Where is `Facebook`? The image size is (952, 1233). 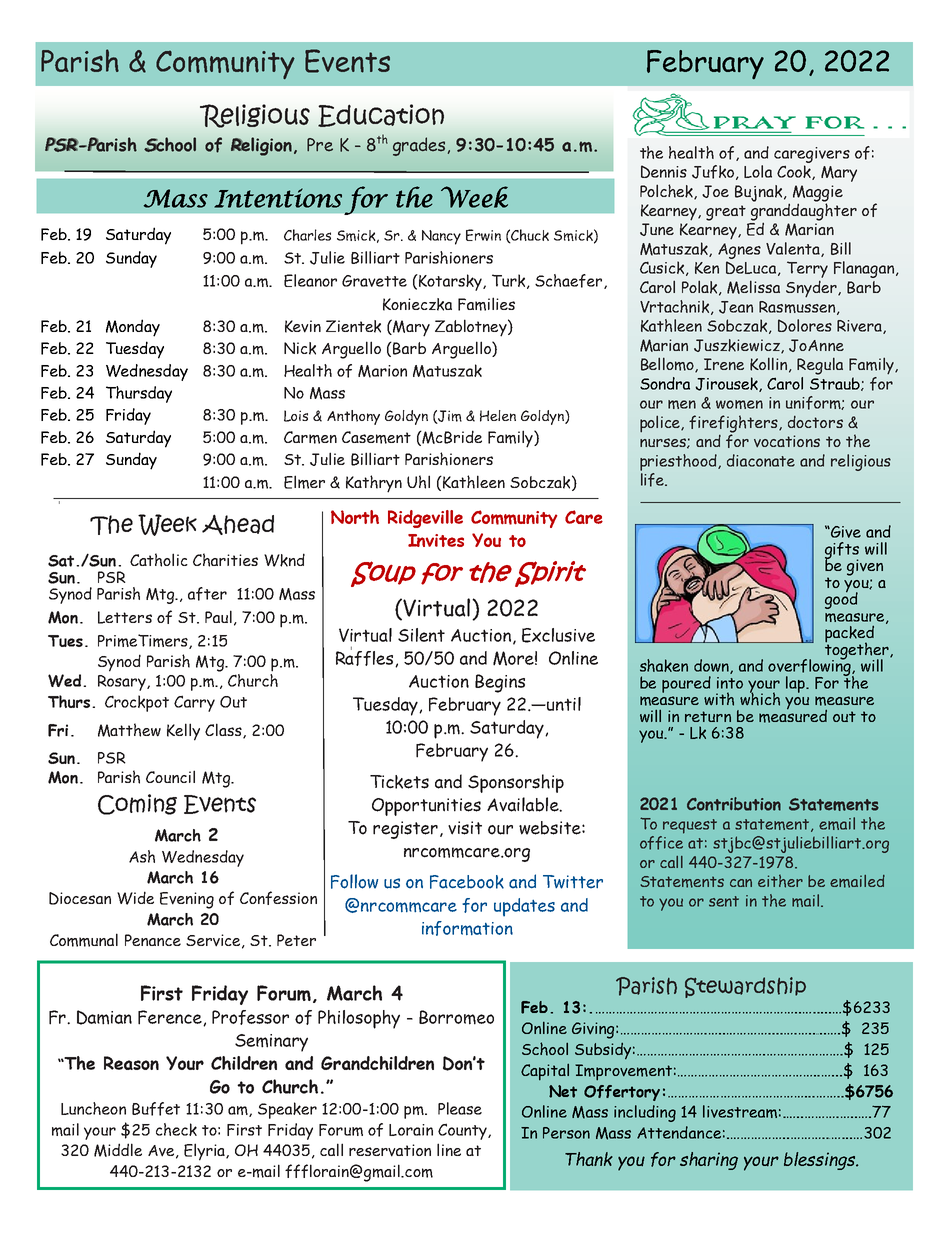 Facebook is located at coordinates (467, 882).
